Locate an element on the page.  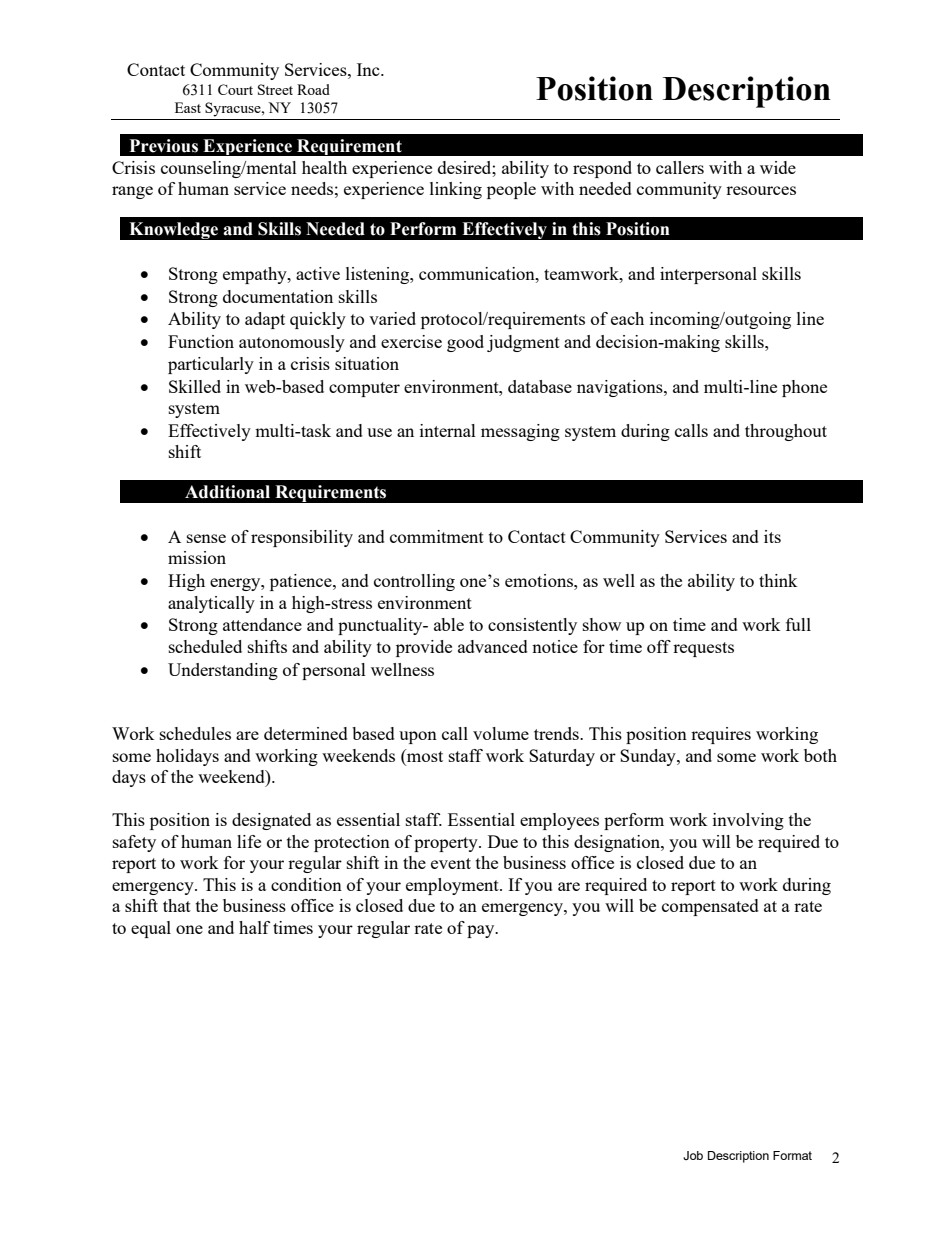
advanced is located at coordinates (493, 646).
